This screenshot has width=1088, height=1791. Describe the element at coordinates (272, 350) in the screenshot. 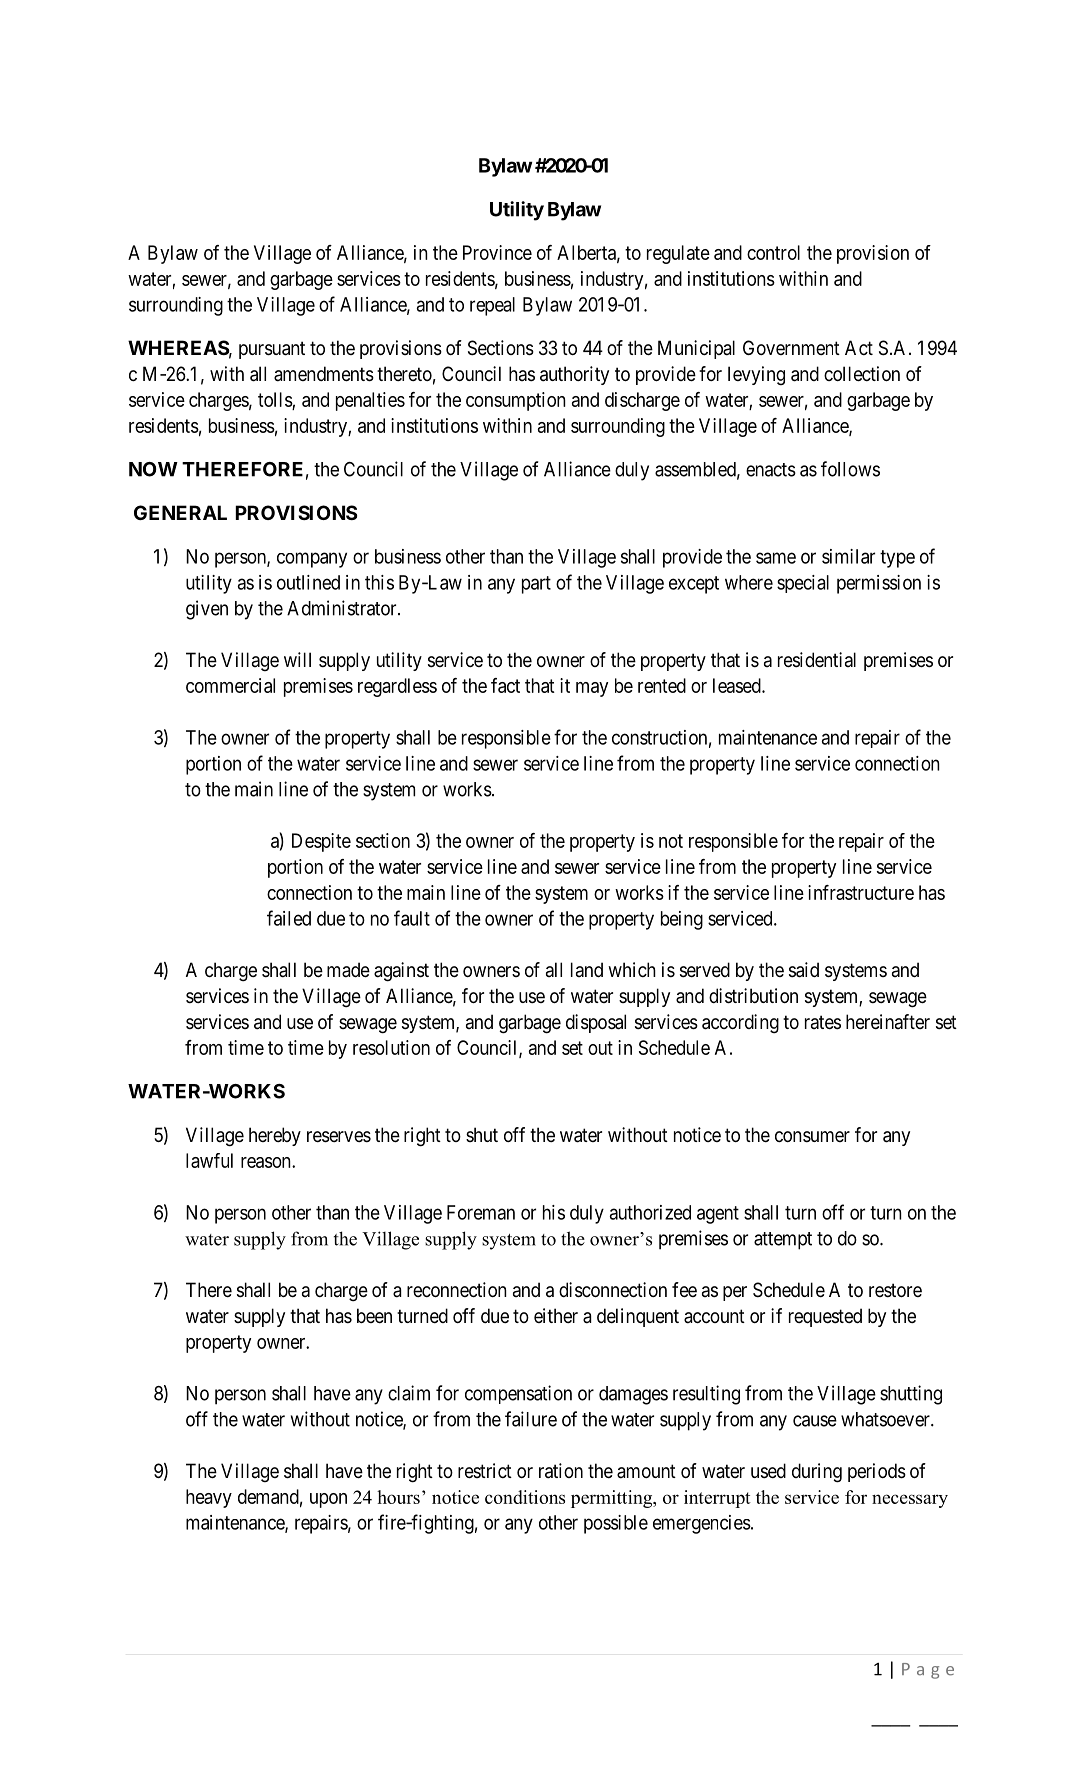

I see `pursuant` at that location.
